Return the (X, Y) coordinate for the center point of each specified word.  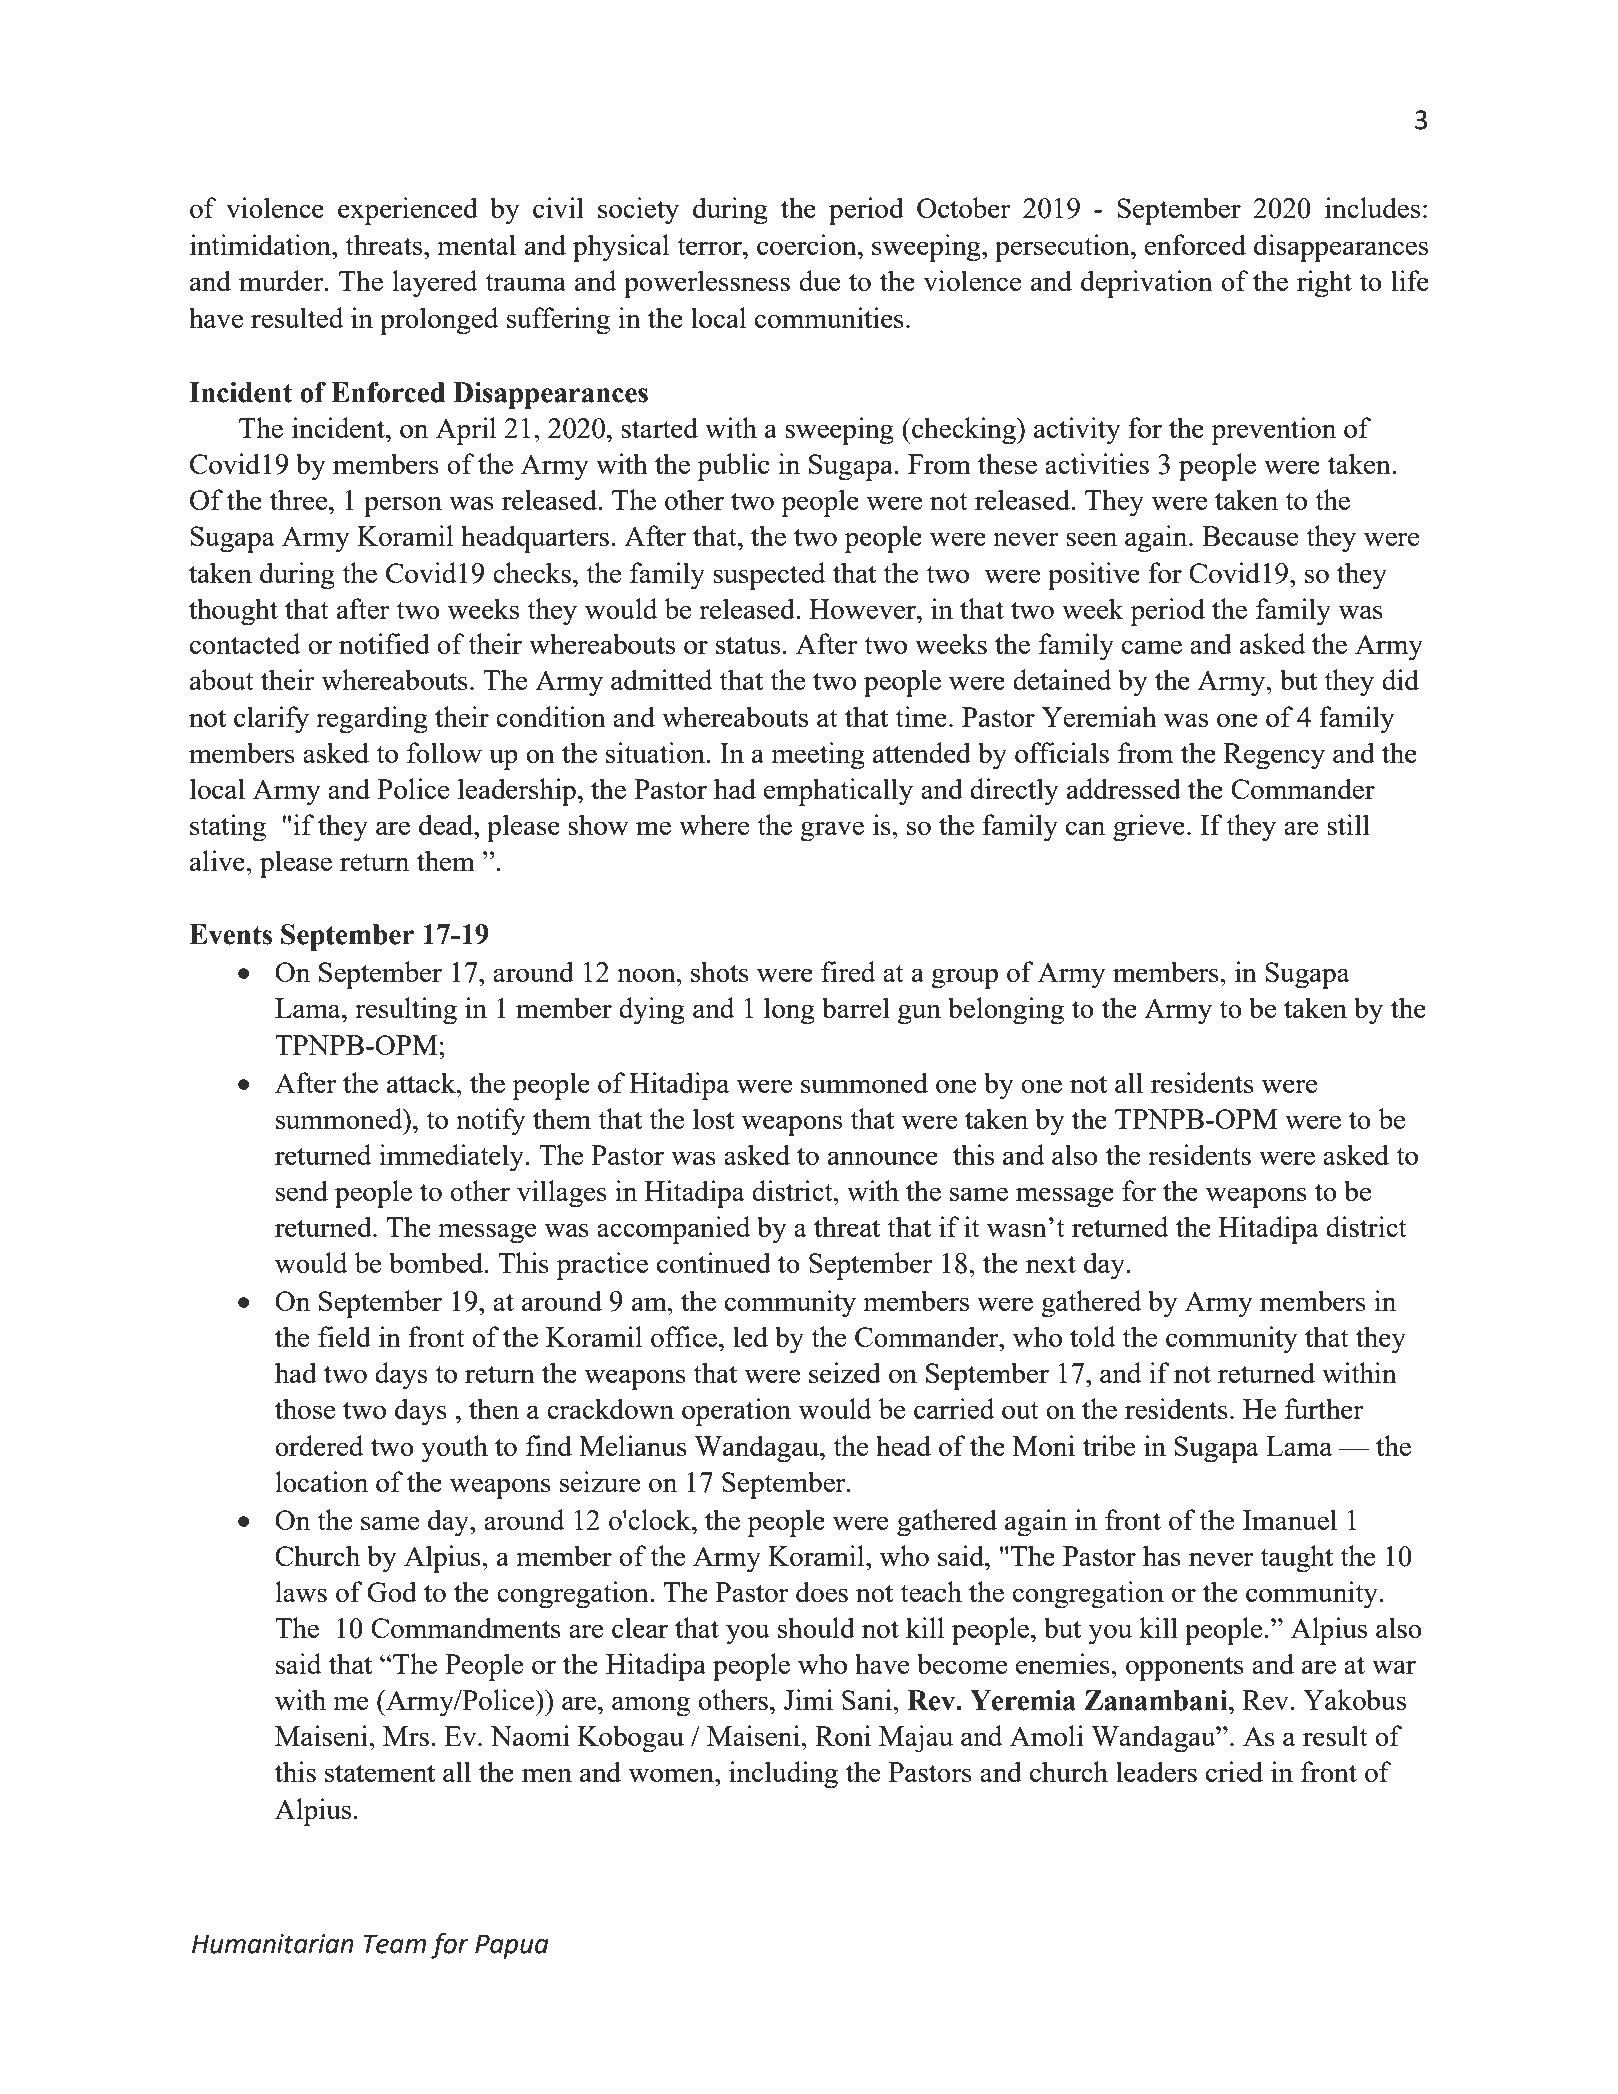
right (1324, 284)
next (1051, 1264)
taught (1296, 1559)
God (392, 1591)
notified (384, 643)
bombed (437, 1262)
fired (848, 971)
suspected (769, 576)
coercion (808, 244)
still (1348, 824)
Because (1250, 536)
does (822, 1591)
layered (434, 284)
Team (394, 1944)
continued (714, 1262)
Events (230, 934)
